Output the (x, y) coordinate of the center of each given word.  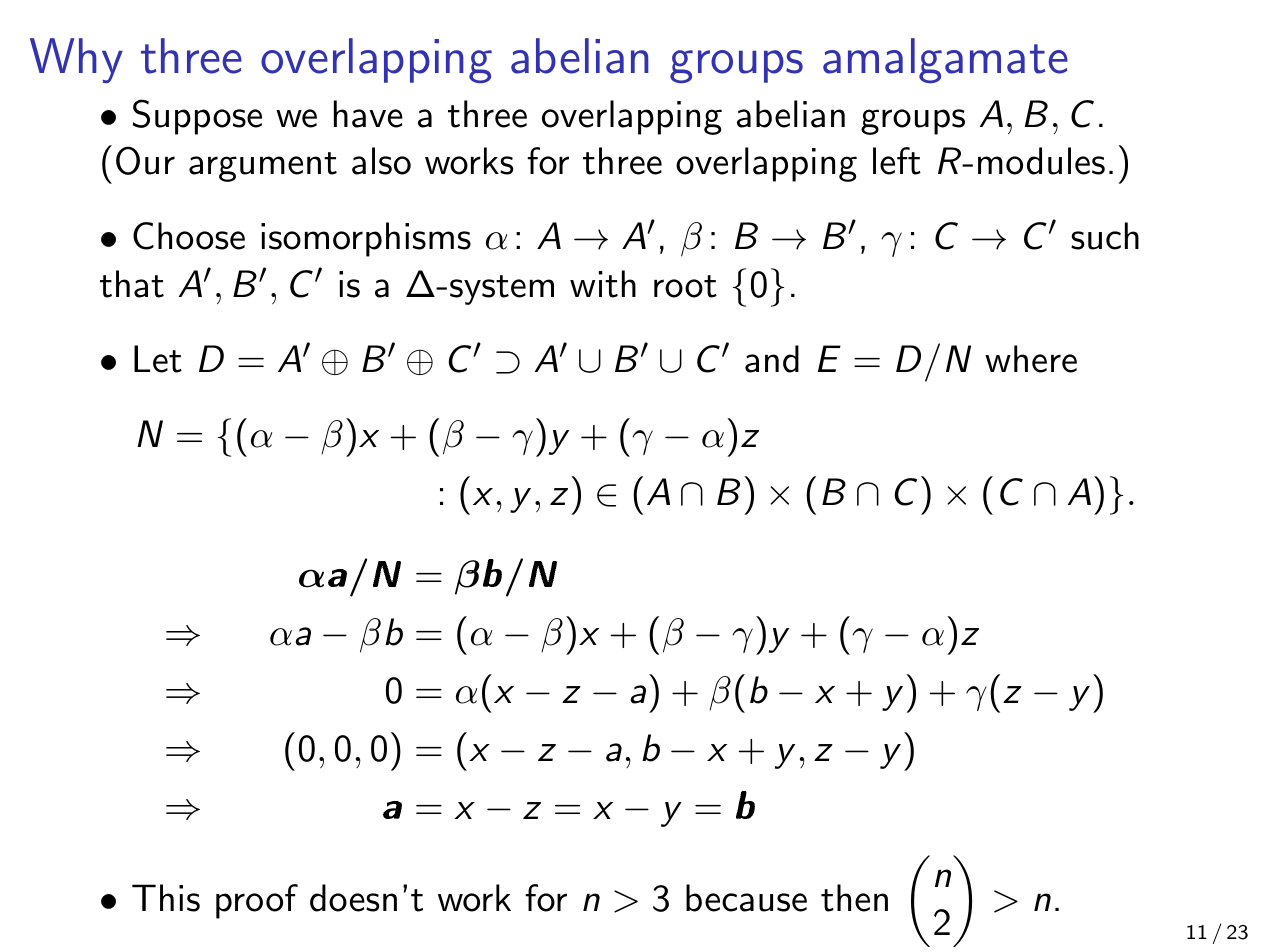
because (746, 898)
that (132, 284)
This (166, 898)
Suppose (197, 117)
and (772, 359)
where (1031, 359)
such (1105, 236)
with (603, 284)
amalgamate (945, 60)
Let (158, 359)
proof (257, 901)
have (368, 114)
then (854, 898)
